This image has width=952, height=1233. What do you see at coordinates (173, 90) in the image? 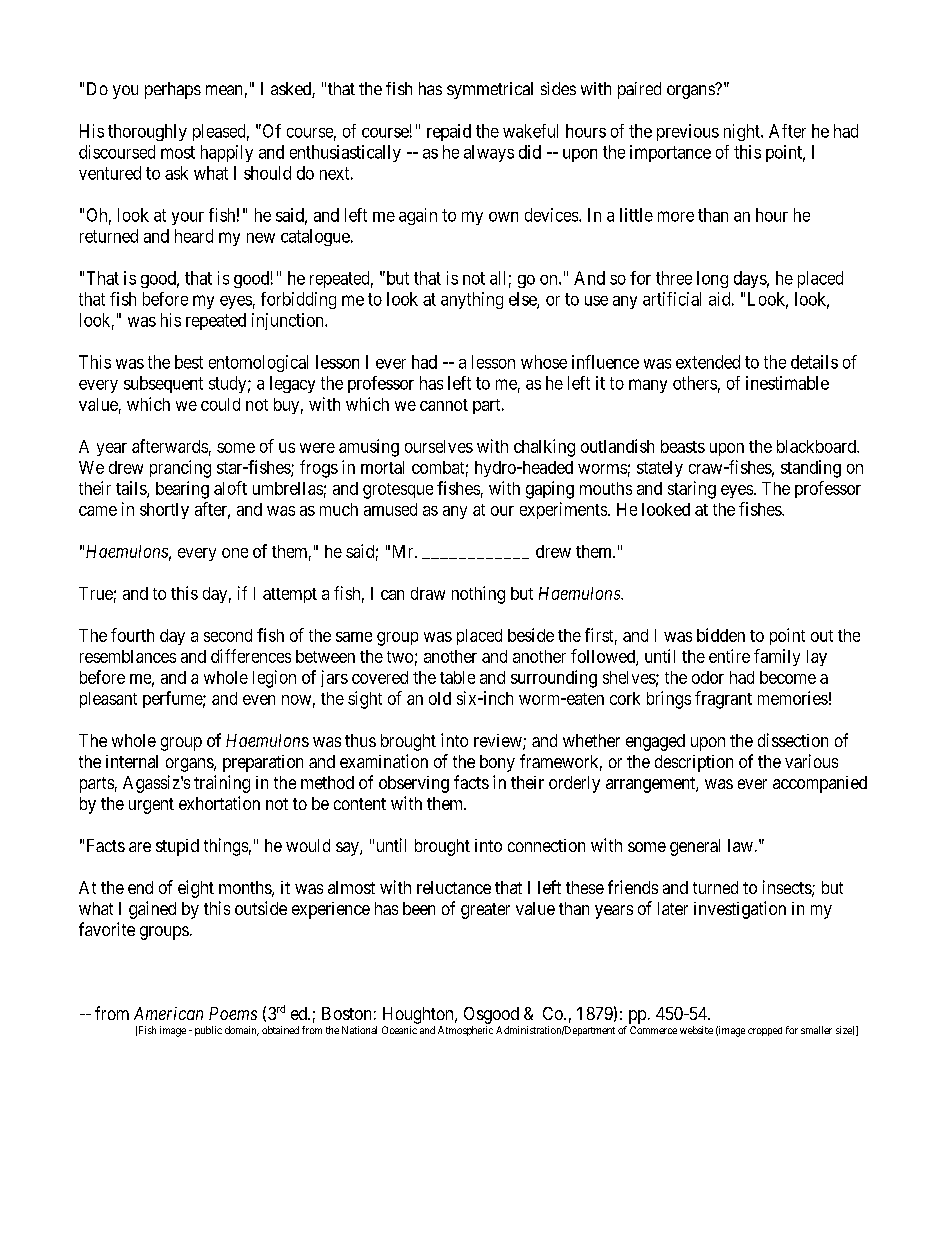
I see `perhaps` at bounding box center [173, 90].
